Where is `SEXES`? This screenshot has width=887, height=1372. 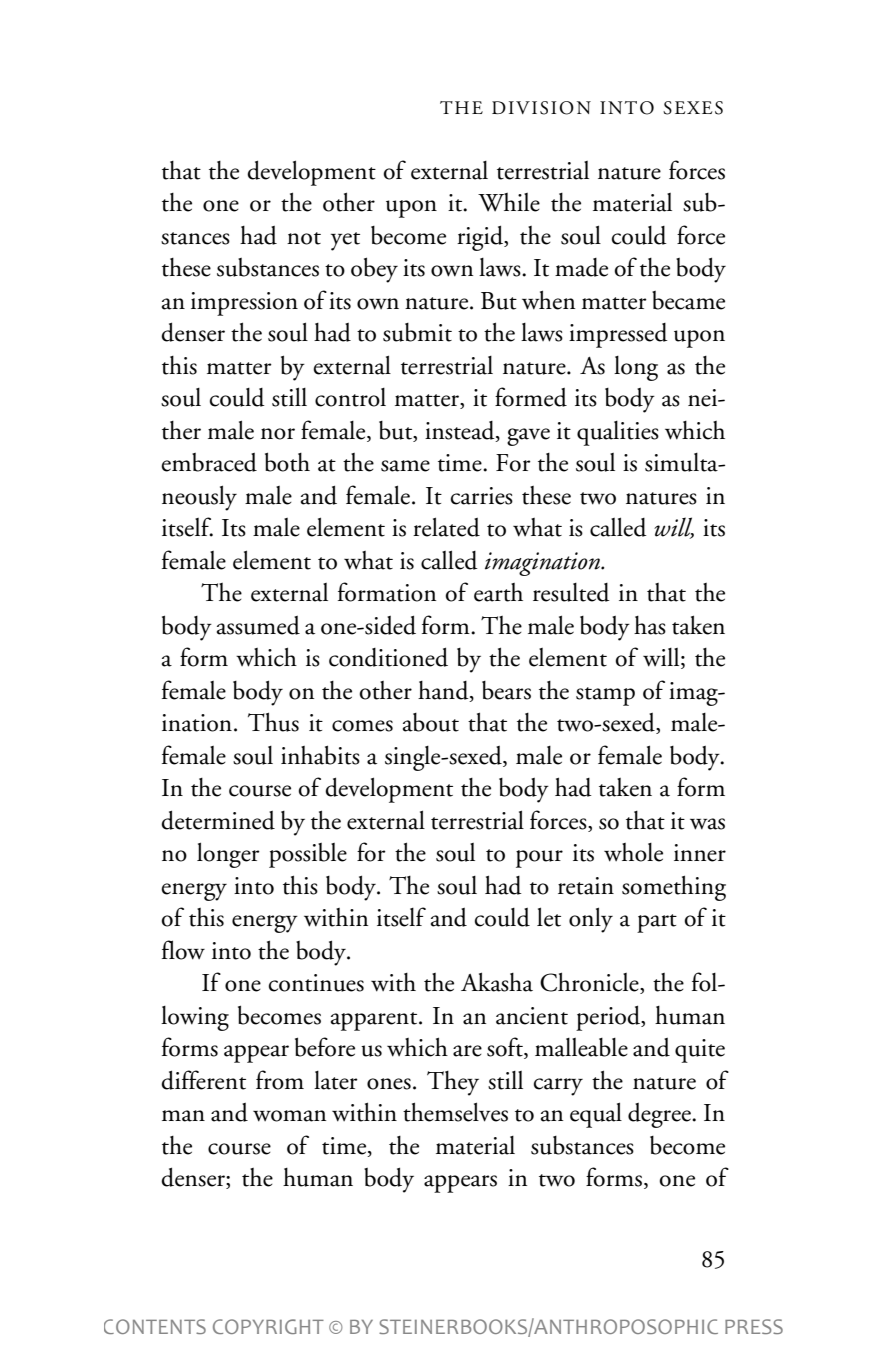
SEXES is located at coordinates (693, 108).
